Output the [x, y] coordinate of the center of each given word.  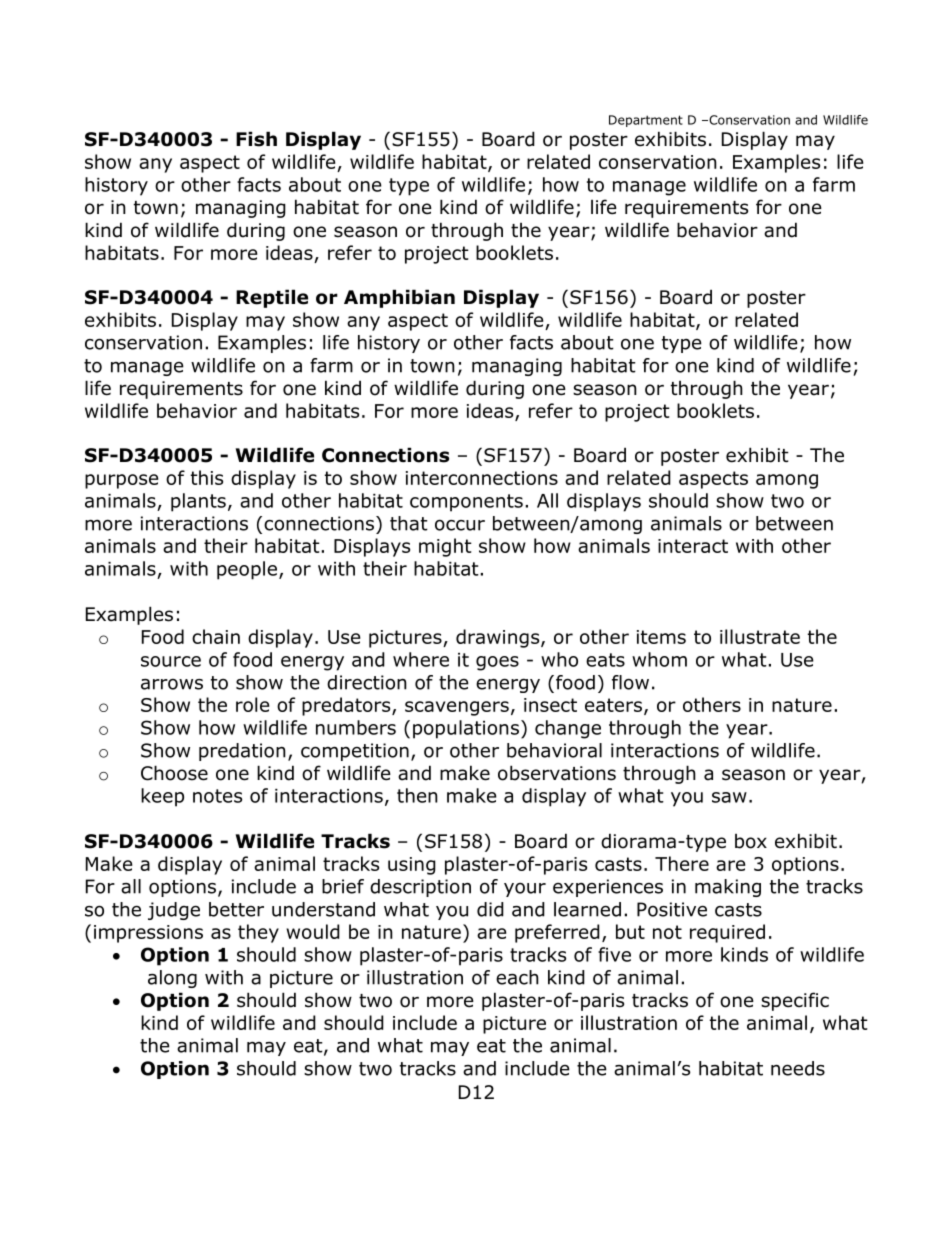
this [207, 477]
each [517, 977]
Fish [256, 139]
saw [729, 797]
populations [466, 729]
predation [242, 752]
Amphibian [399, 298]
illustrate [760, 636]
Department [646, 121]
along [172, 979]
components [466, 503]
